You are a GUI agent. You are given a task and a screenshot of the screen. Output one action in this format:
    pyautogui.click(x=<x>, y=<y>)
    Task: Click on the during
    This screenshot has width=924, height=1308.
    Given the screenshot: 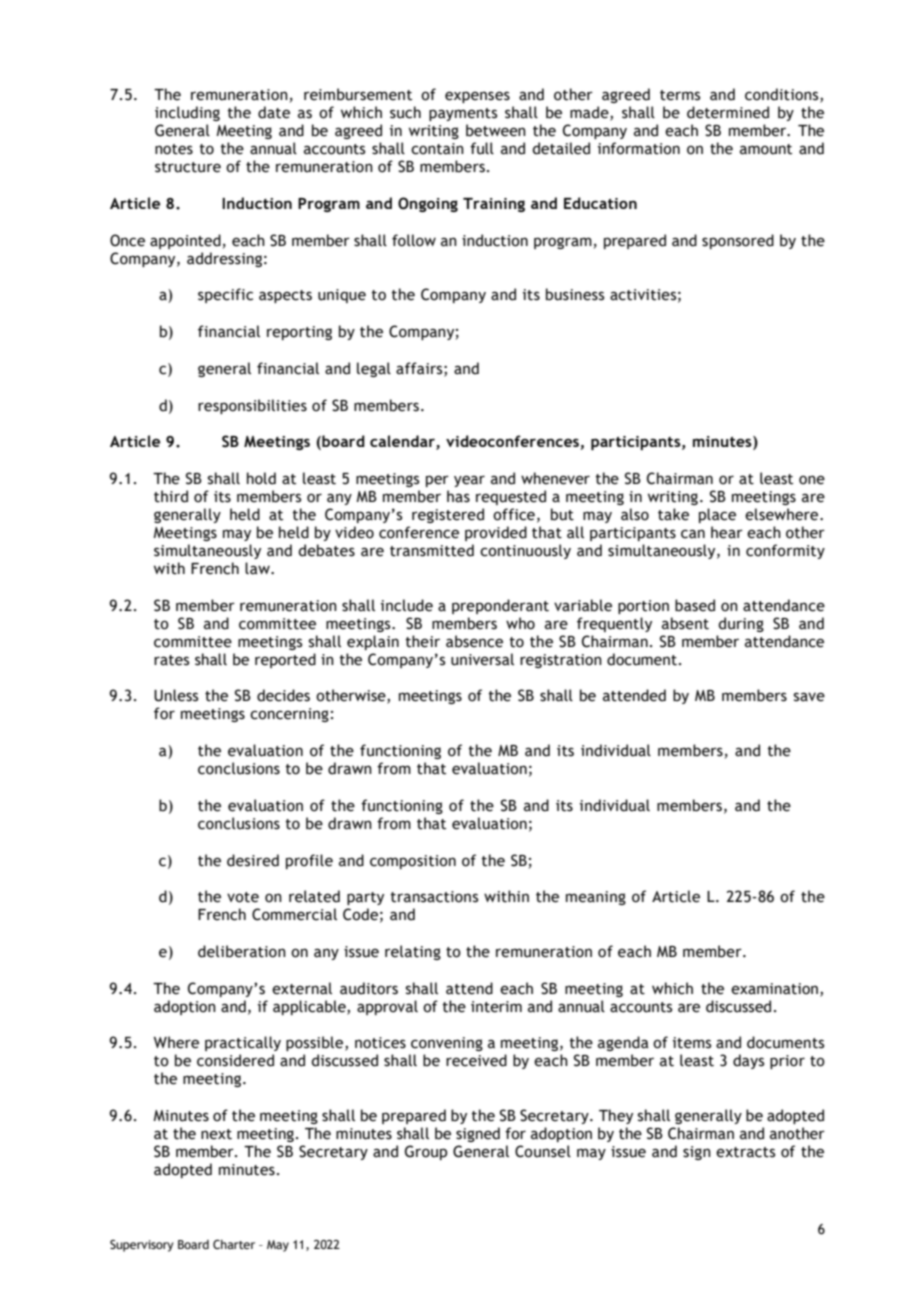 What is the action you would take?
    pyautogui.click(x=741, y=624)
